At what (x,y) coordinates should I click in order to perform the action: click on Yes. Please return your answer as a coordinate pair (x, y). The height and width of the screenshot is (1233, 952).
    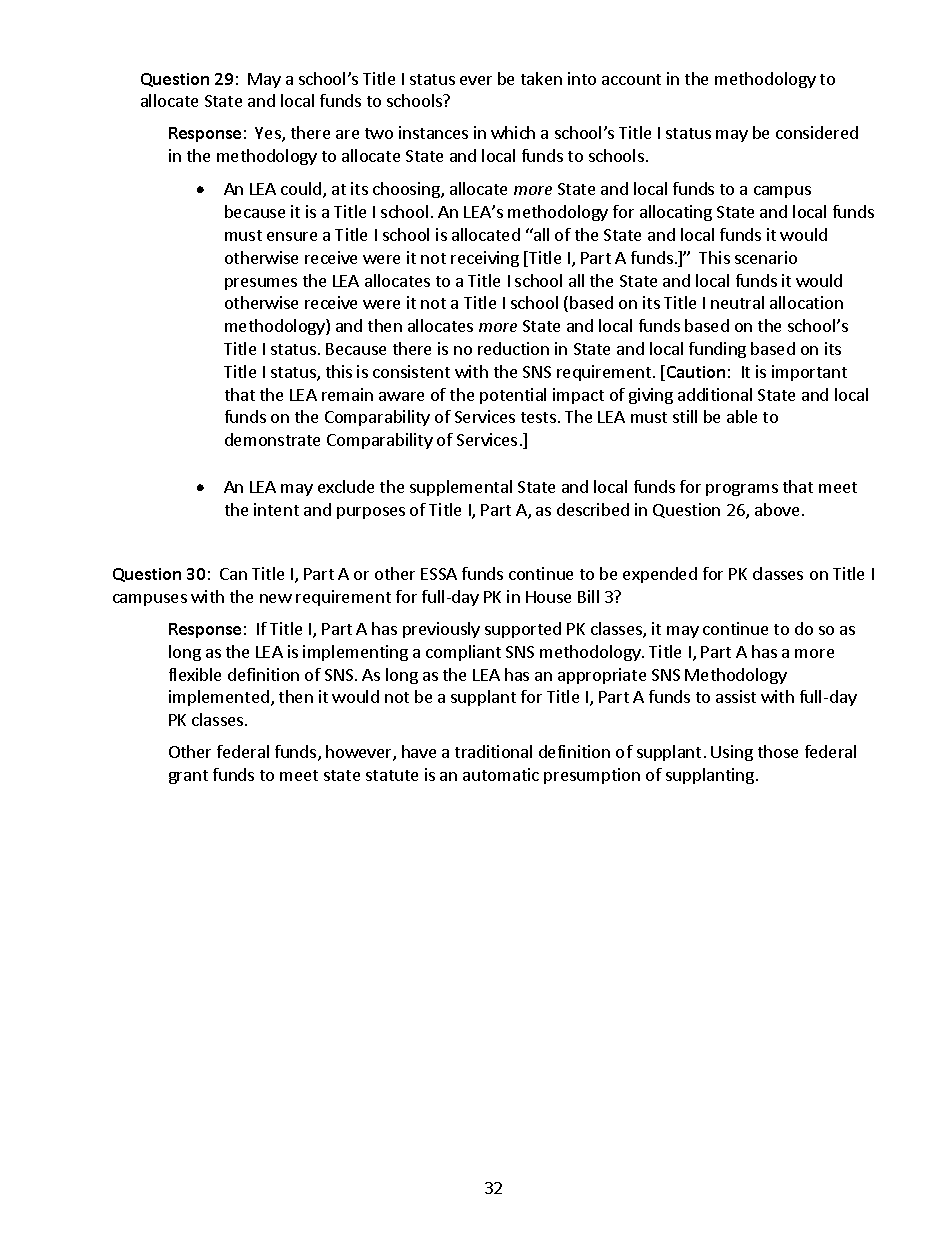
    Looking at the image, I should click on (269, 134).
